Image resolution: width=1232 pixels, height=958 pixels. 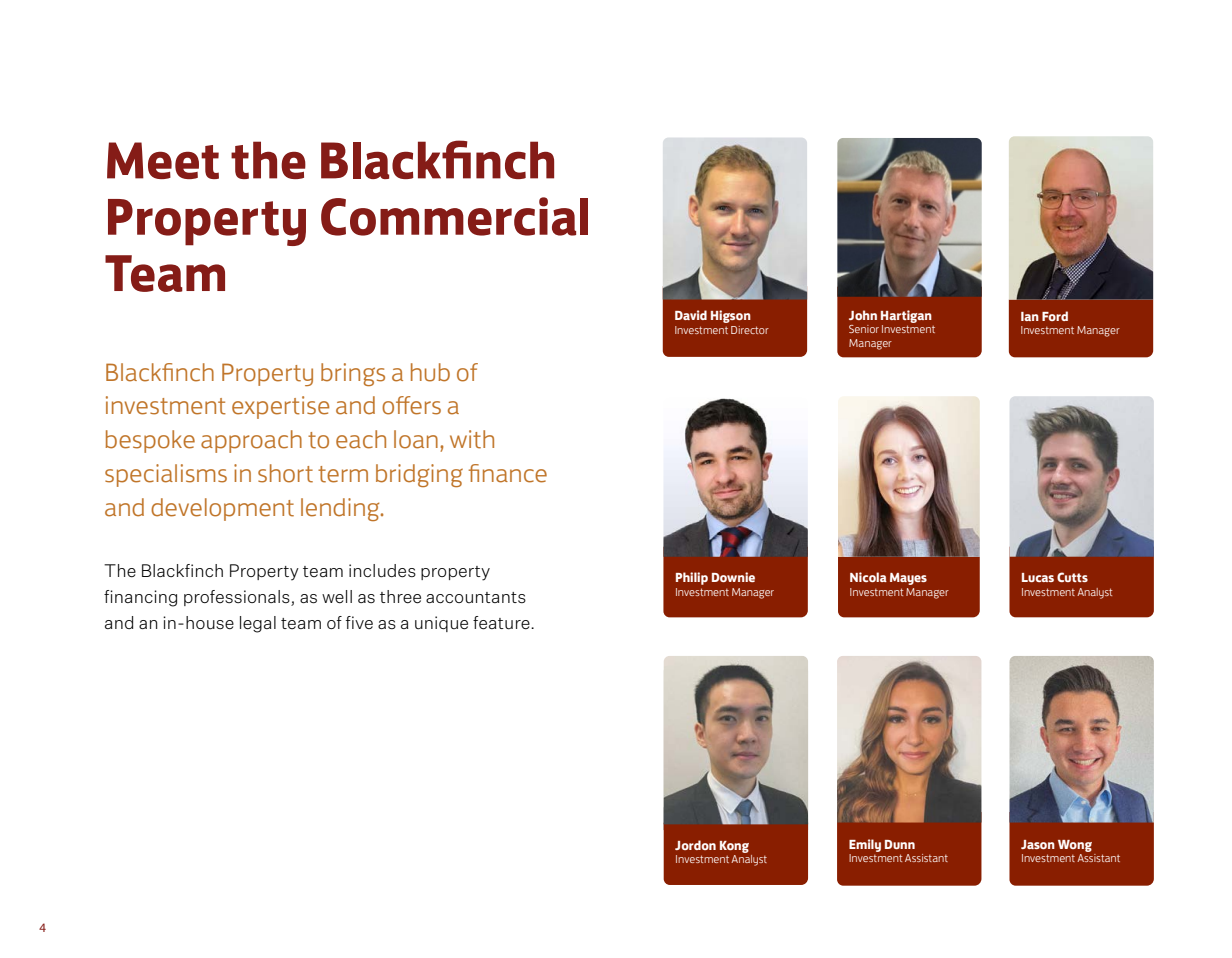 What do you see at coordinates (692, 578) in the screenshot?
I see `Philip` at bounding box center [692, 578].
